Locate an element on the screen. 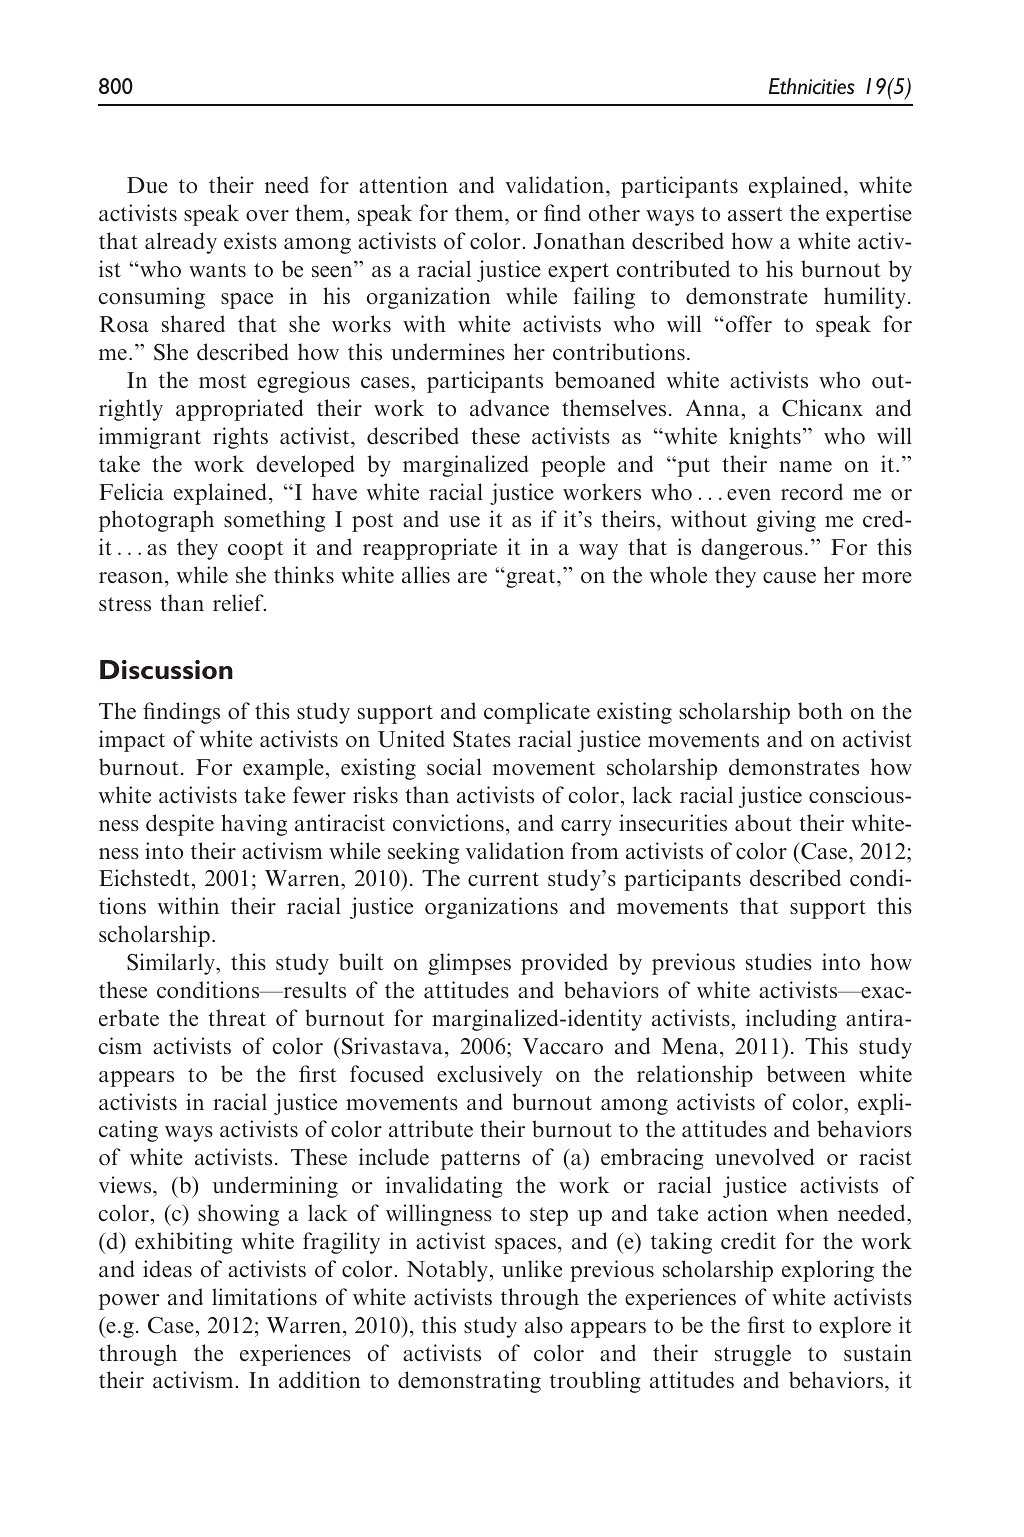 Image resolution: width=1024 pixels, height=1537 pixels. power is located at coordinates (129, 1302).
